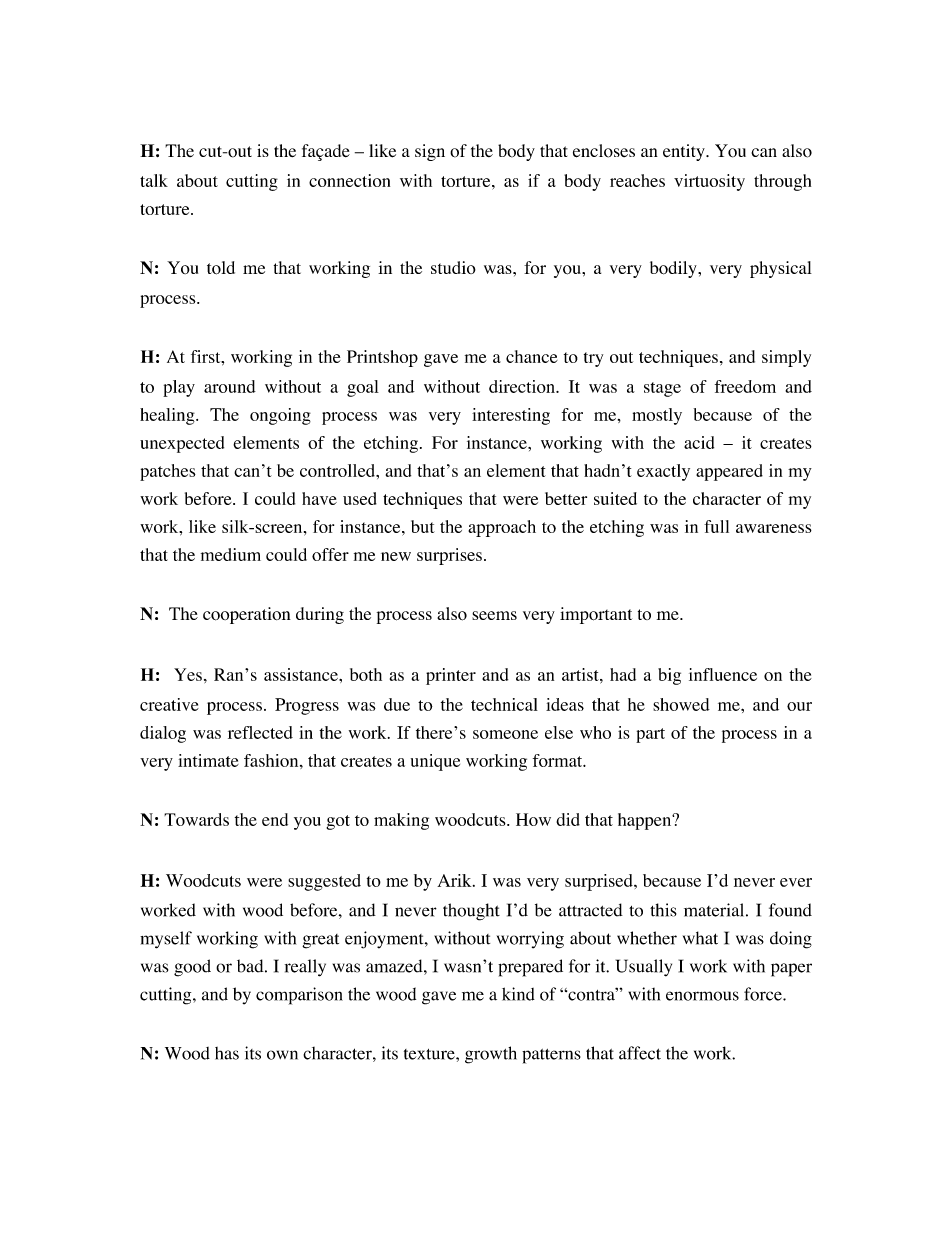 This image has width=952, height=1233. I want to click on has, so click(227, 1053).
